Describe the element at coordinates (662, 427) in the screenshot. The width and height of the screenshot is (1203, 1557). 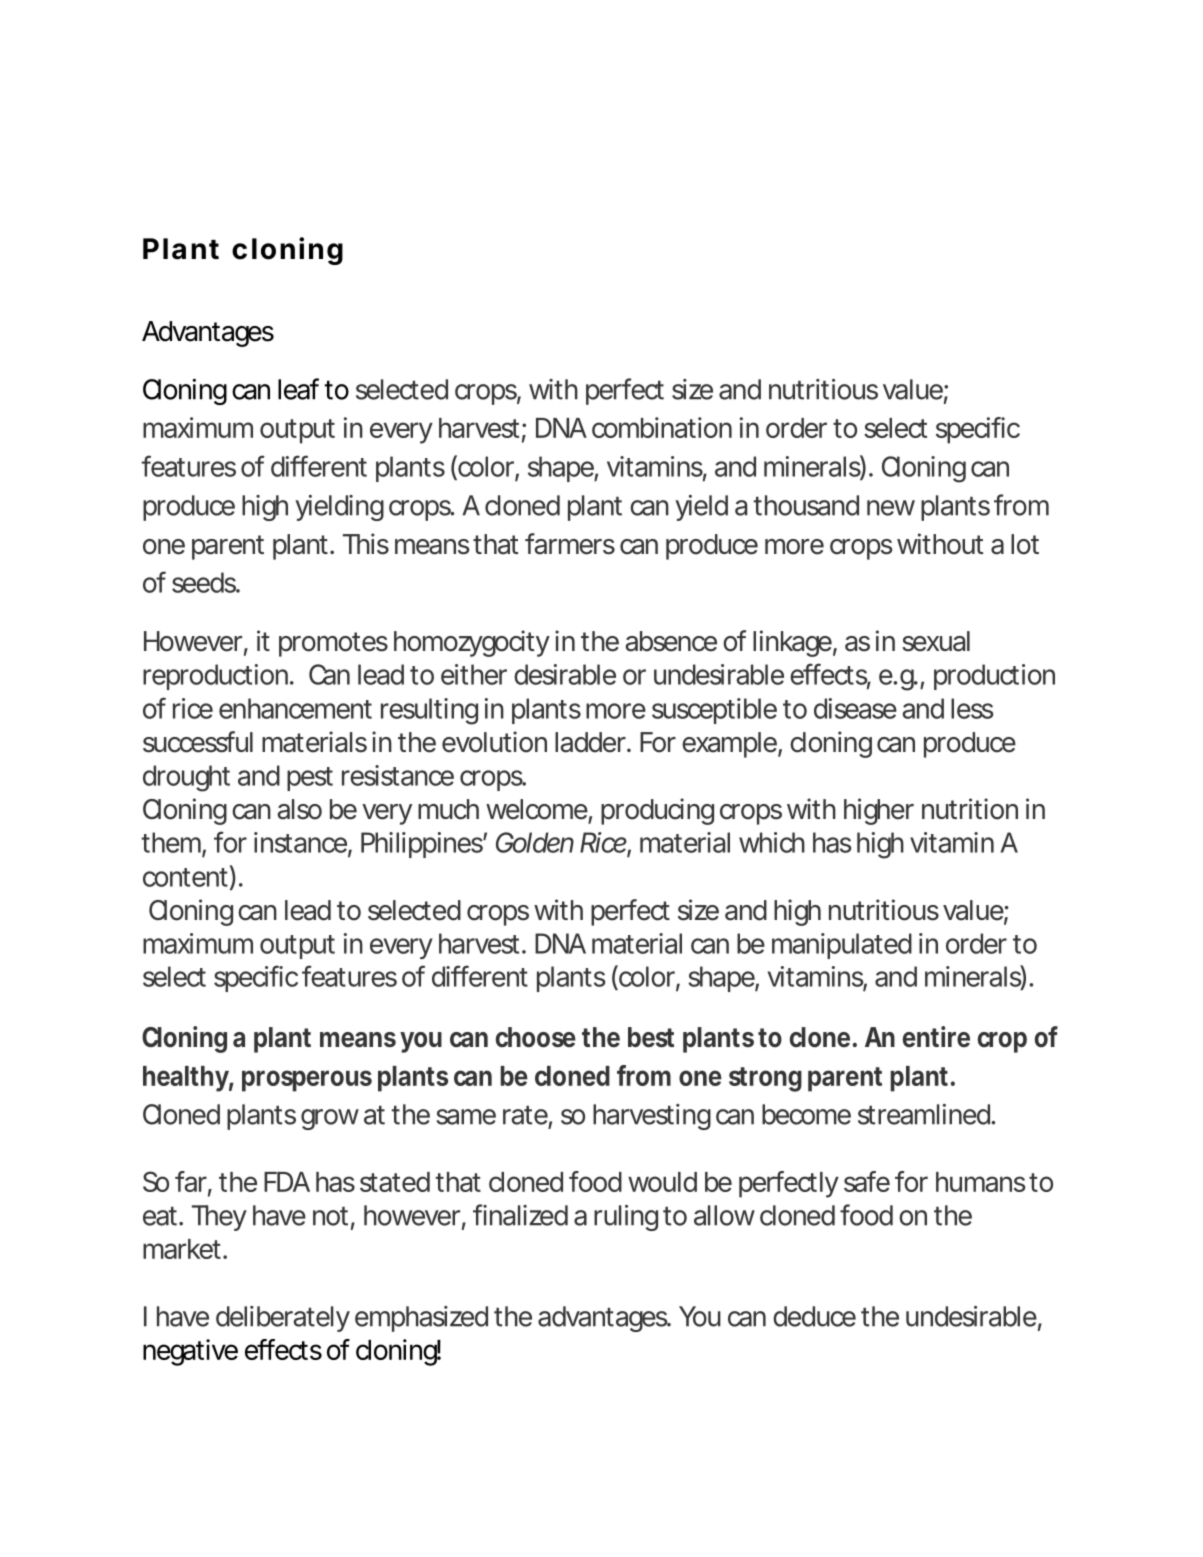
I see `combination` at that location.
